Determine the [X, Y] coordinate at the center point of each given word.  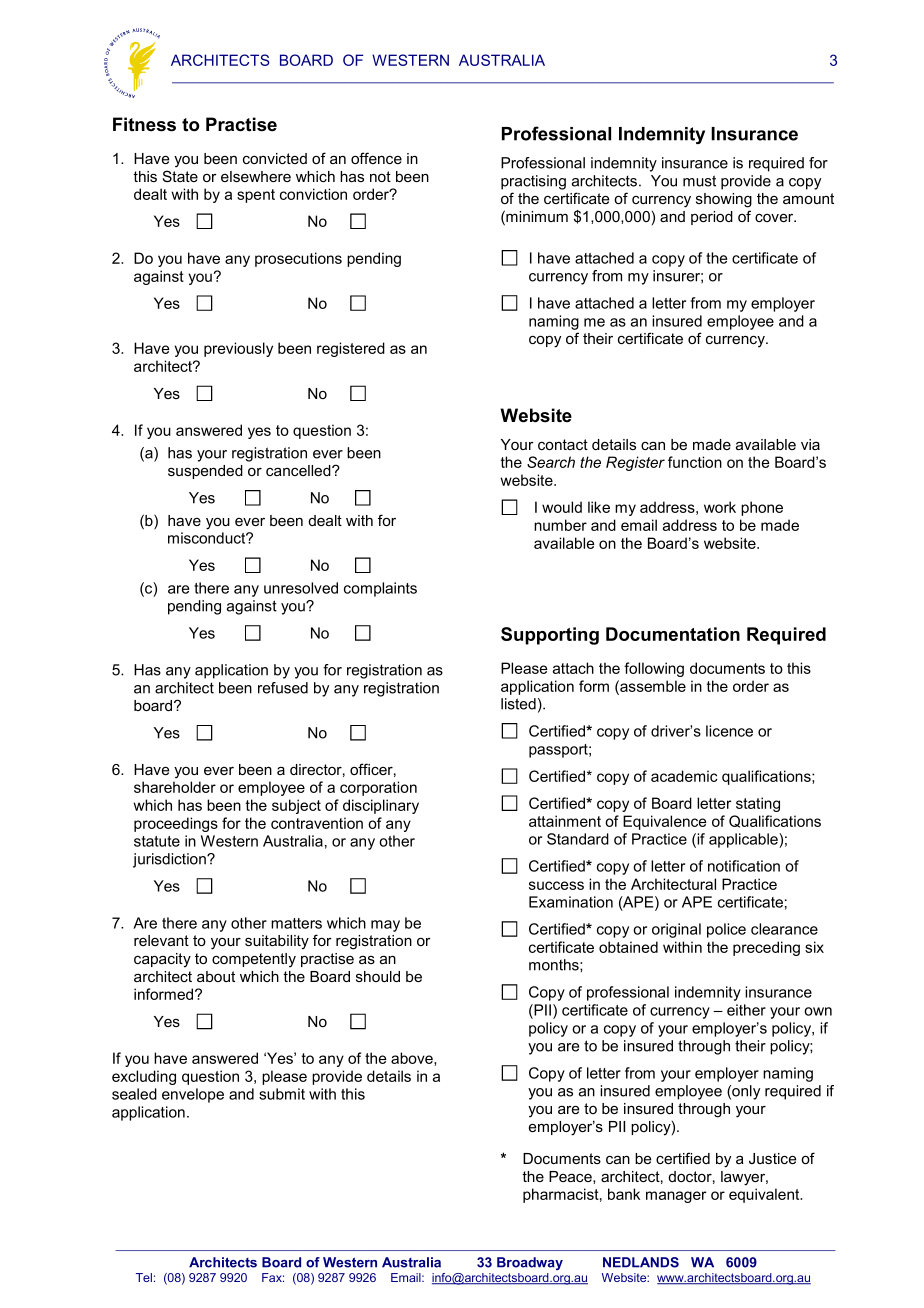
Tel [144, 1277]
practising [533, 182]
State [180, 176]
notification [744, 866]
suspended [205, 472]
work [720, 507]
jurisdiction [170, 860]
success [556, 885]
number [560, 525]
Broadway [530, 1263]
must [699, 181]
